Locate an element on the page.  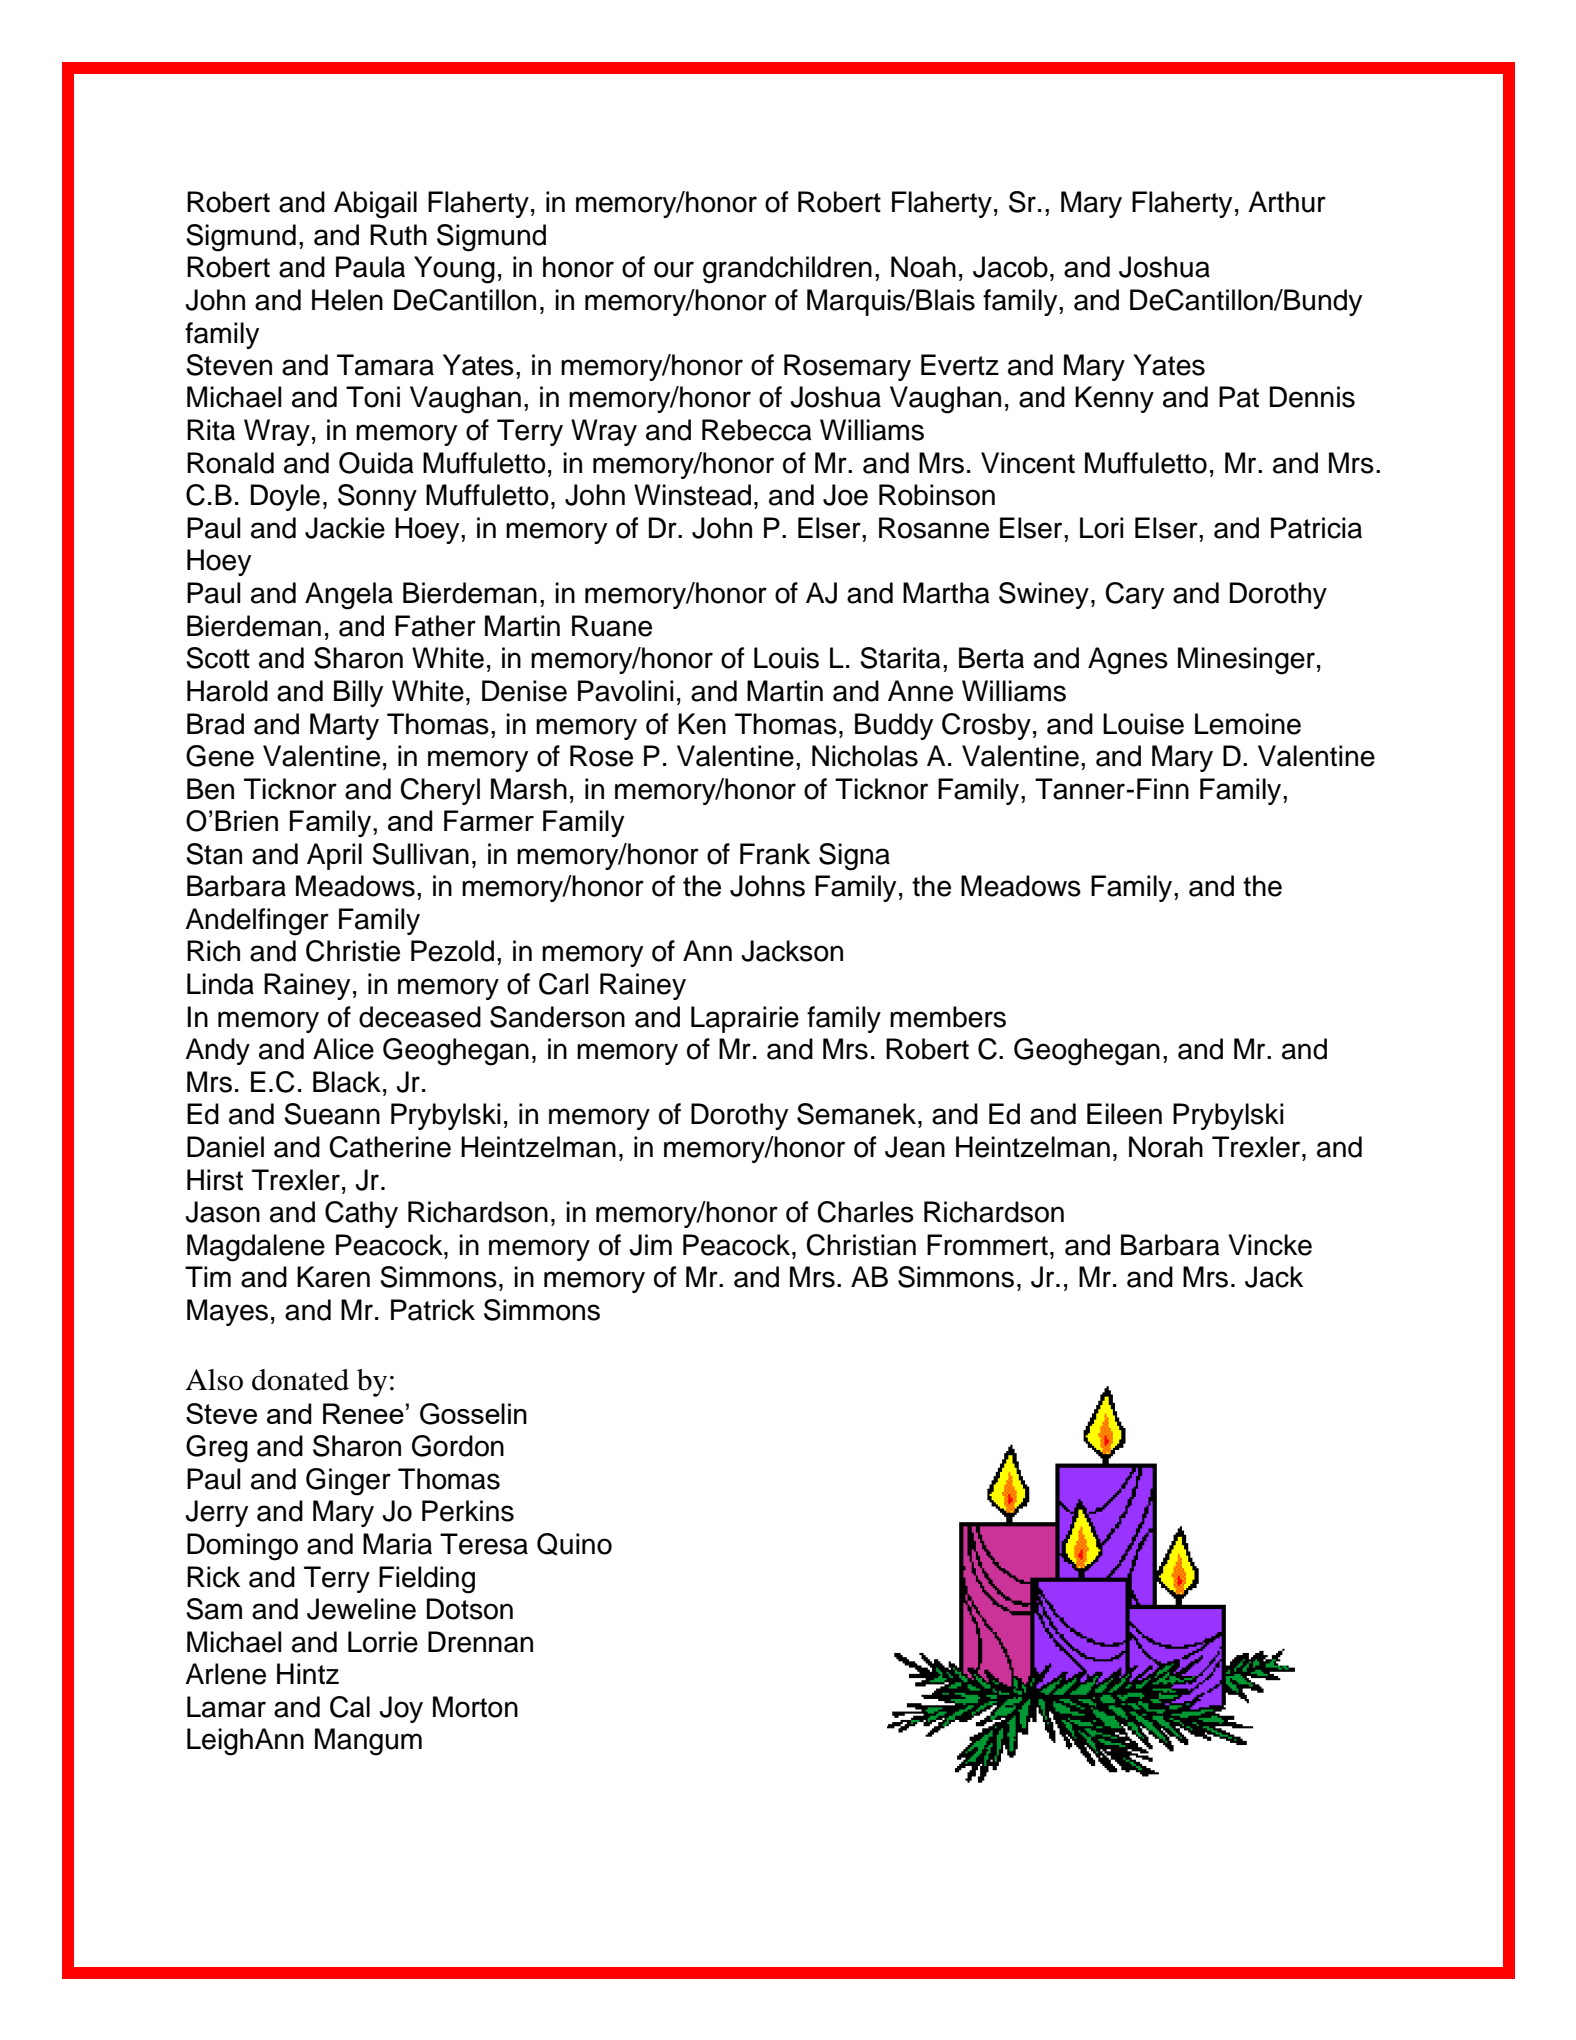
Ruth is located at coordinates (398, 235).
